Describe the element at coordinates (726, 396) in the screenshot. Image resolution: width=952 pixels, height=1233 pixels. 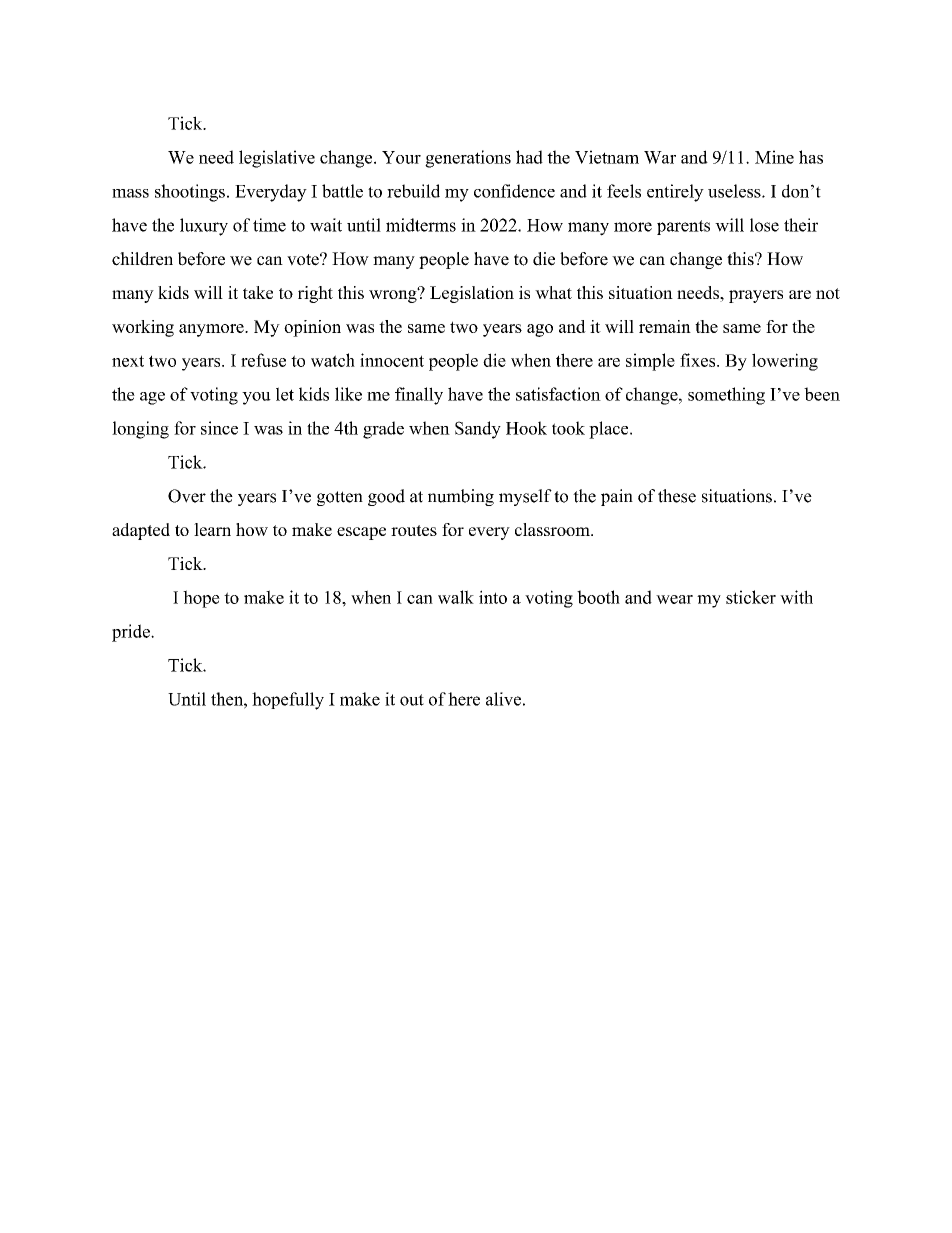
I see `something` at that location.
